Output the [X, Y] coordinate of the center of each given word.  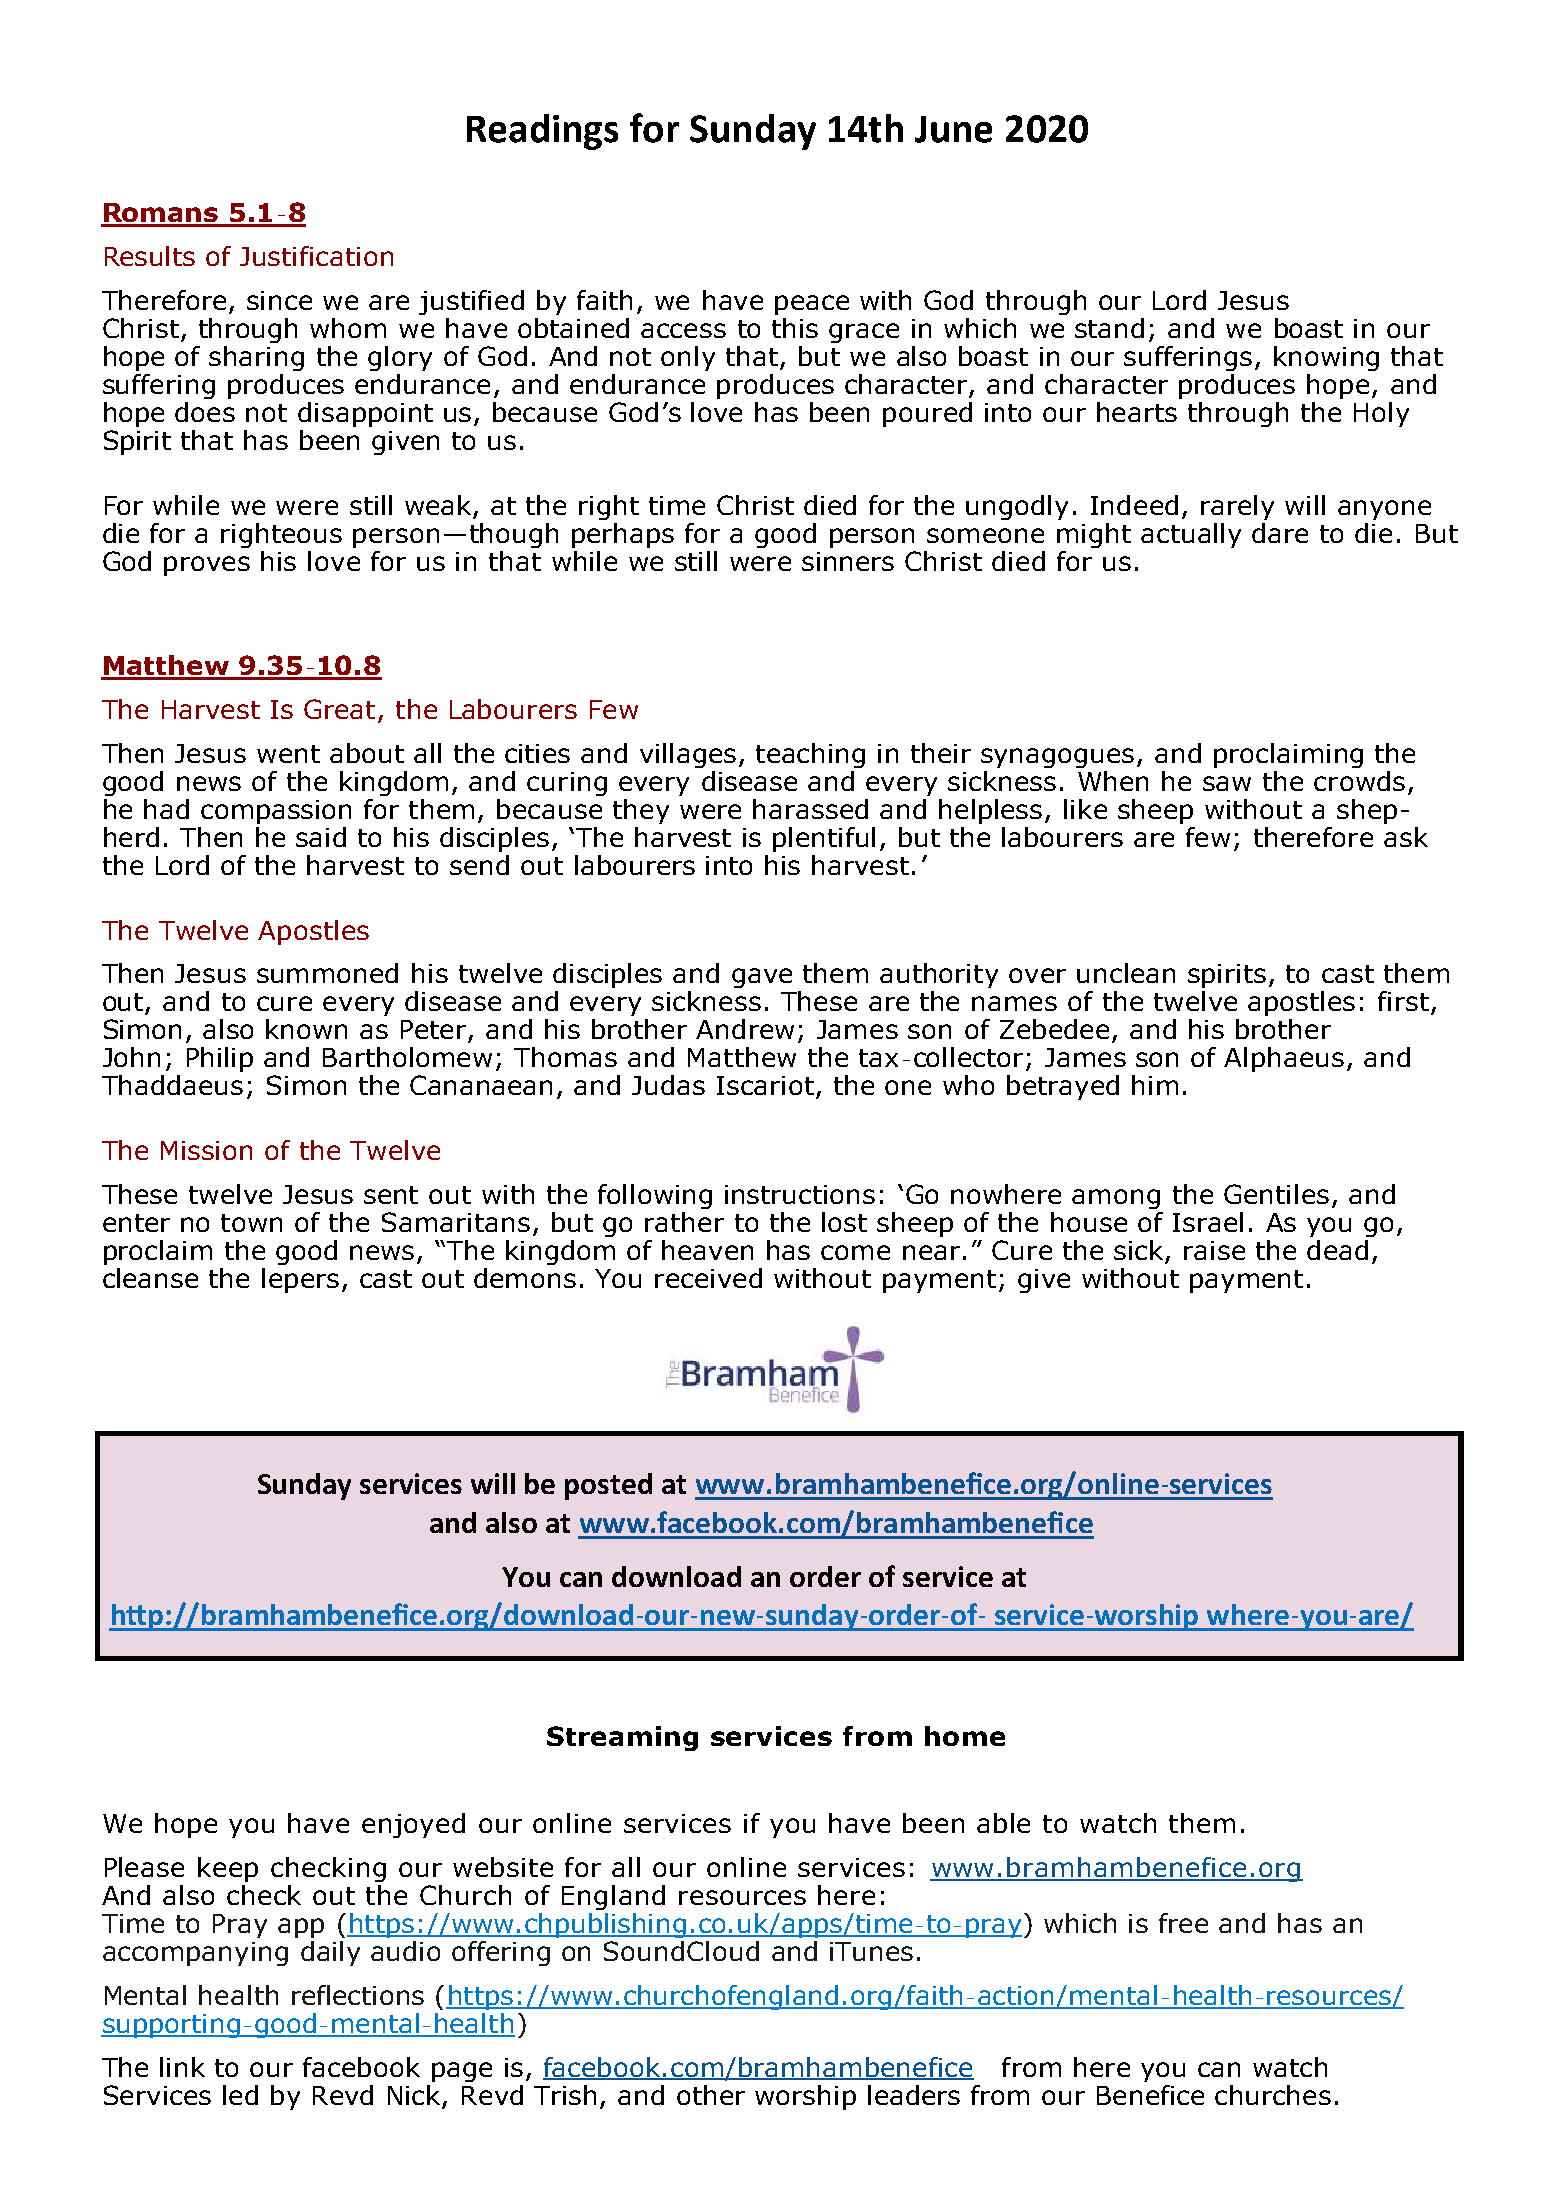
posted [608, 1486]
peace [812, 305]
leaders [914, 2095]
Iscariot [765, 1085]
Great [339, 709]
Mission [206, 1150]
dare [1280, 533]
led [240, 2095]
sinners [848, 561]
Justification [316, 256]
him [1155, 1085]
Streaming [622, 1738]
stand [1109, 328]
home [965, 1736]
